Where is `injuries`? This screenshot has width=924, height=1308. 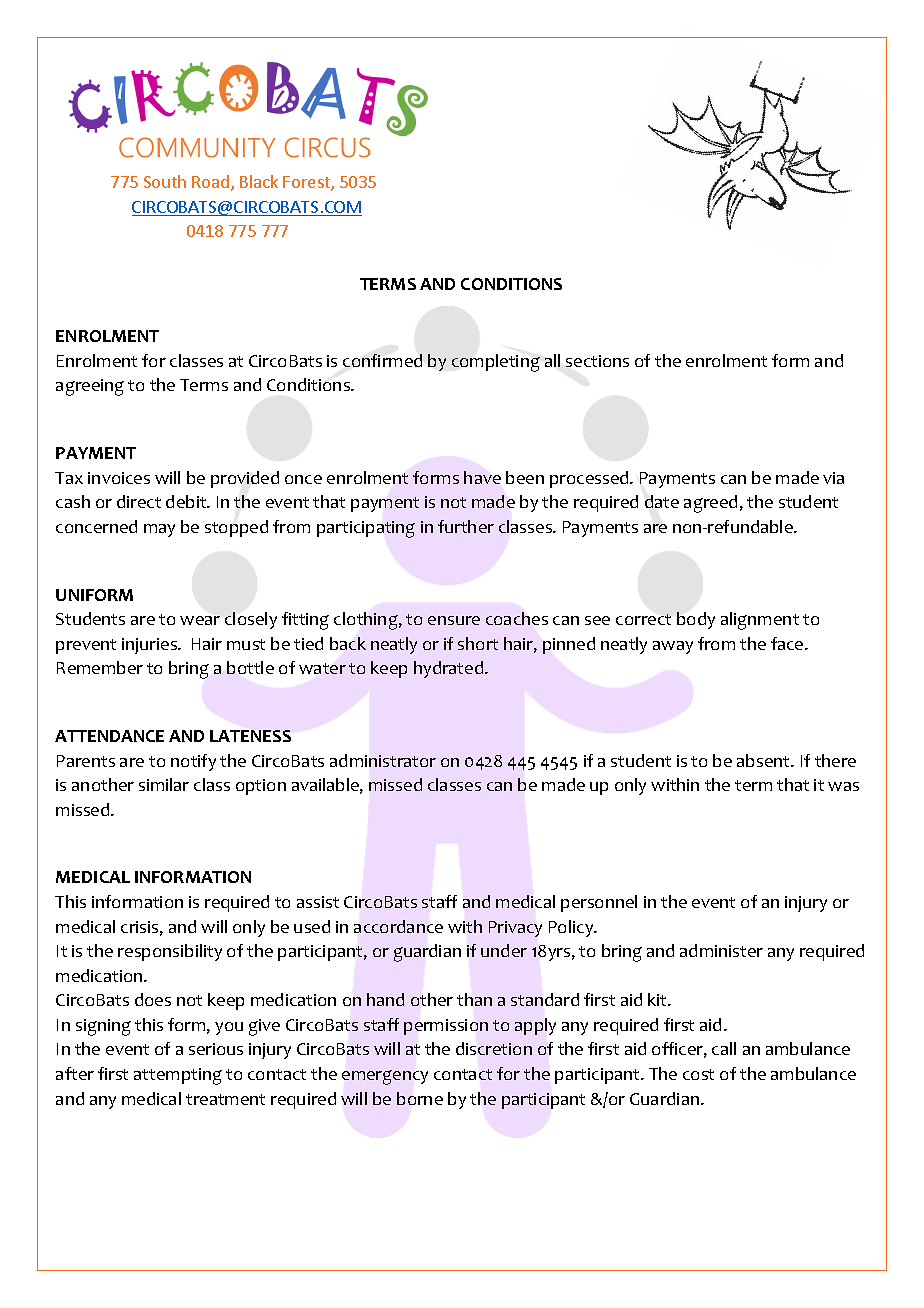 injuries is located at coordinates (150, 646).
